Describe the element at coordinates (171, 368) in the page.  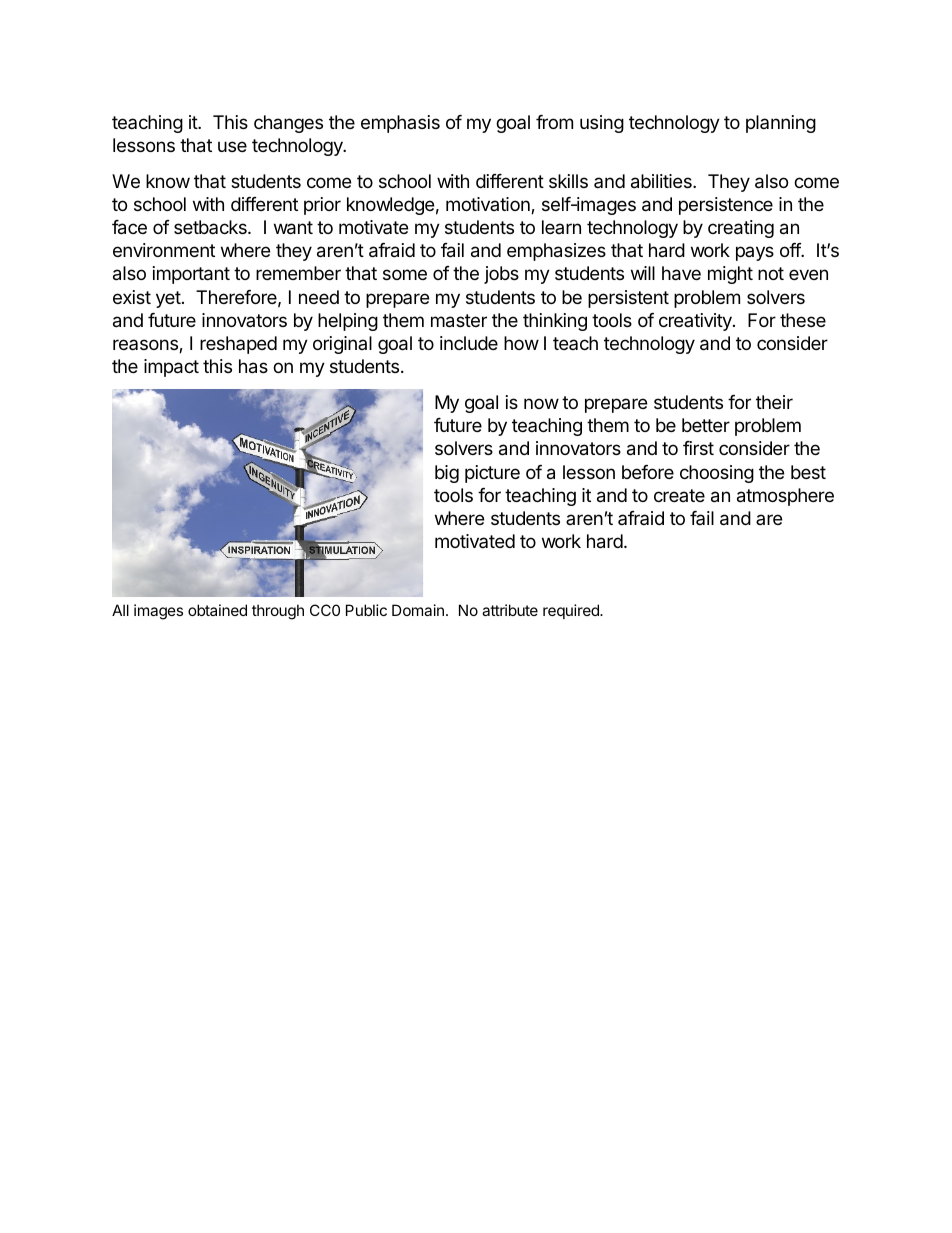
I see `impact` at that location.
